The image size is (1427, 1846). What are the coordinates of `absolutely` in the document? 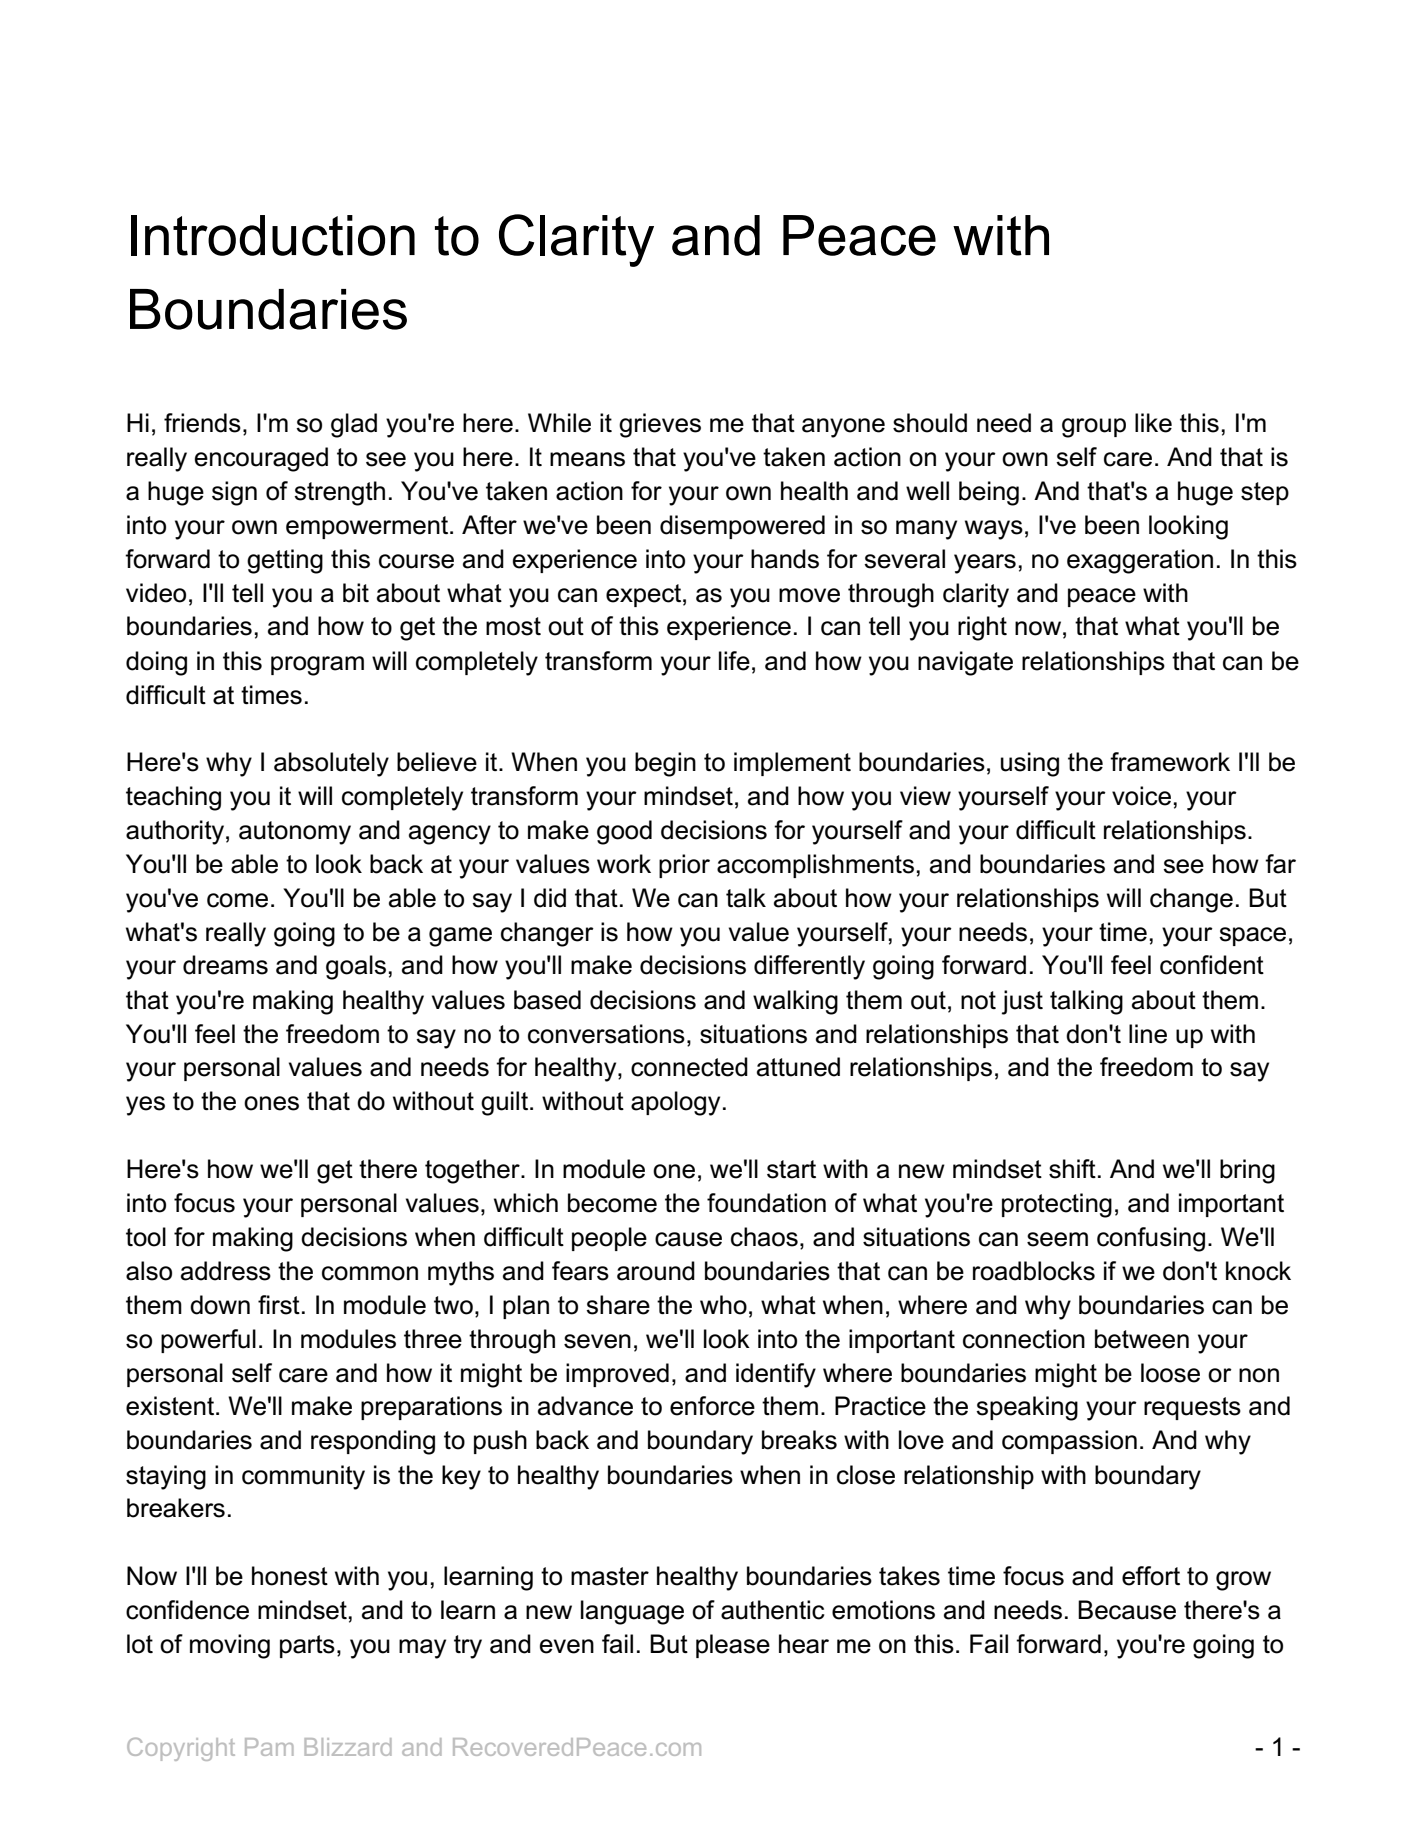 It's located at (331, 764).
